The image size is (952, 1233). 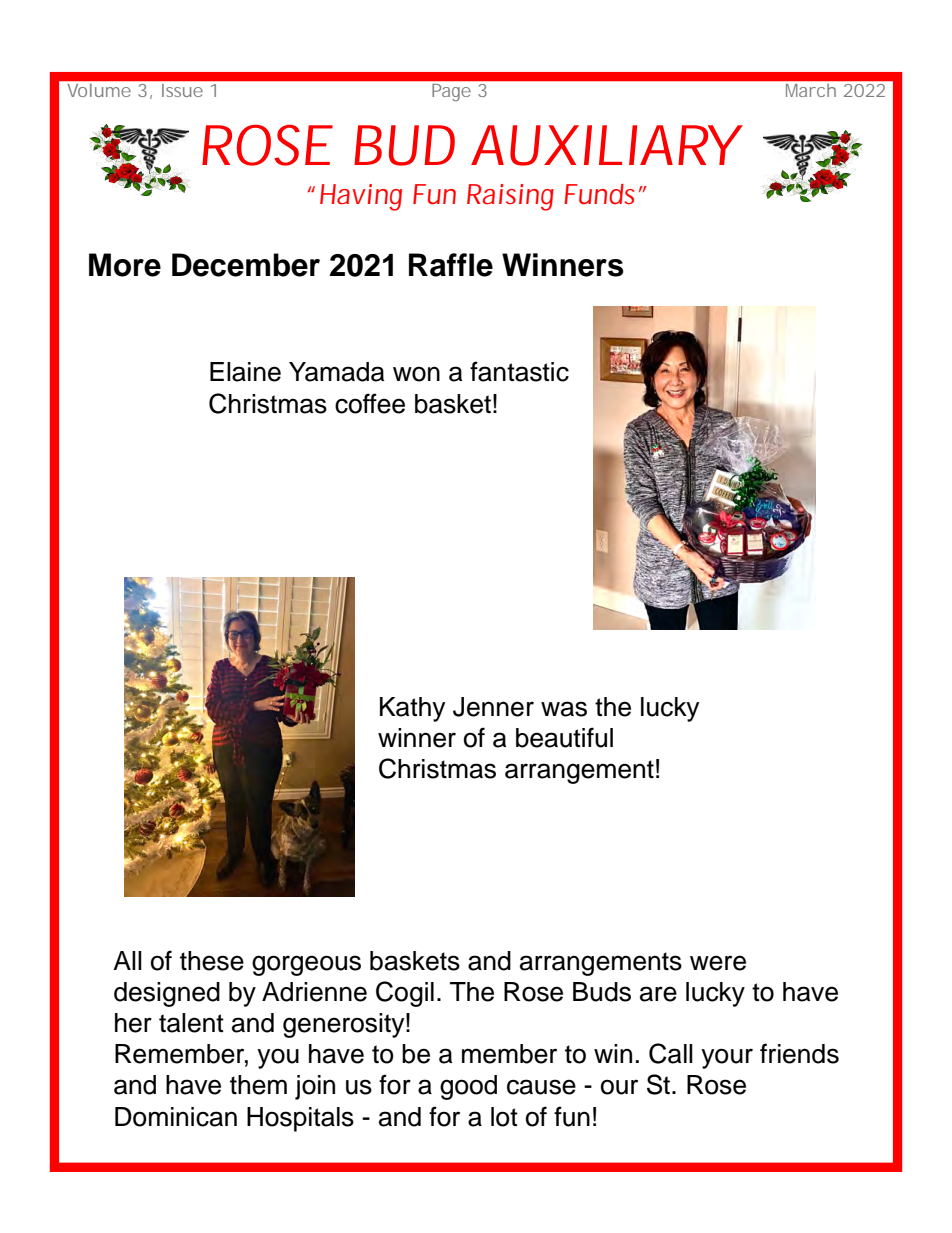 What do you see at coordinates (599, 194) in the page?
I see `Funds` at bounding box center [599, 194].
